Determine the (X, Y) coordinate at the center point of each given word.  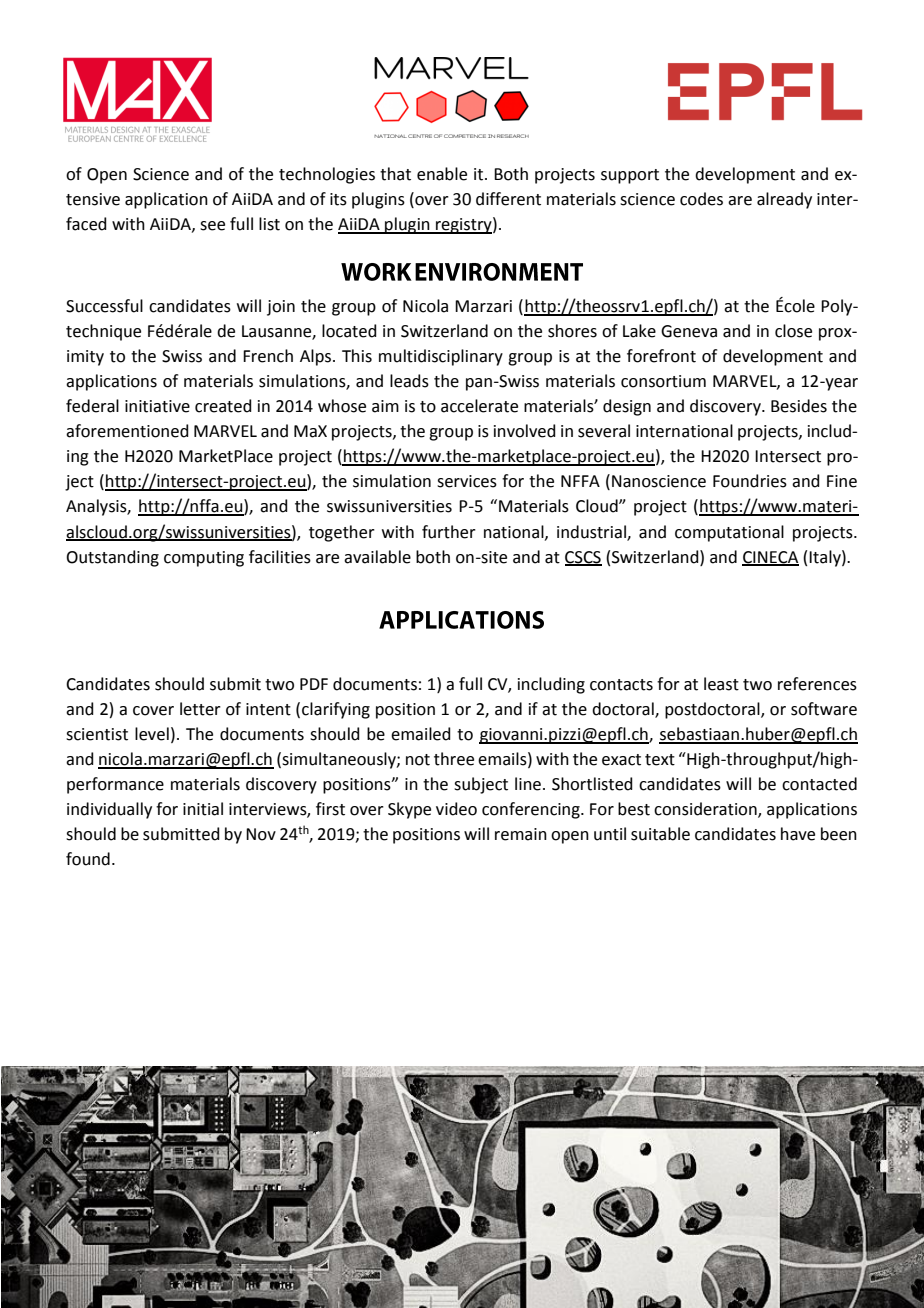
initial (203, 809)
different (508, 199)
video (456, 809)
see (212, 226)
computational (729, 533)
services (467, 481)
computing (204, 559)
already (784, 200)
